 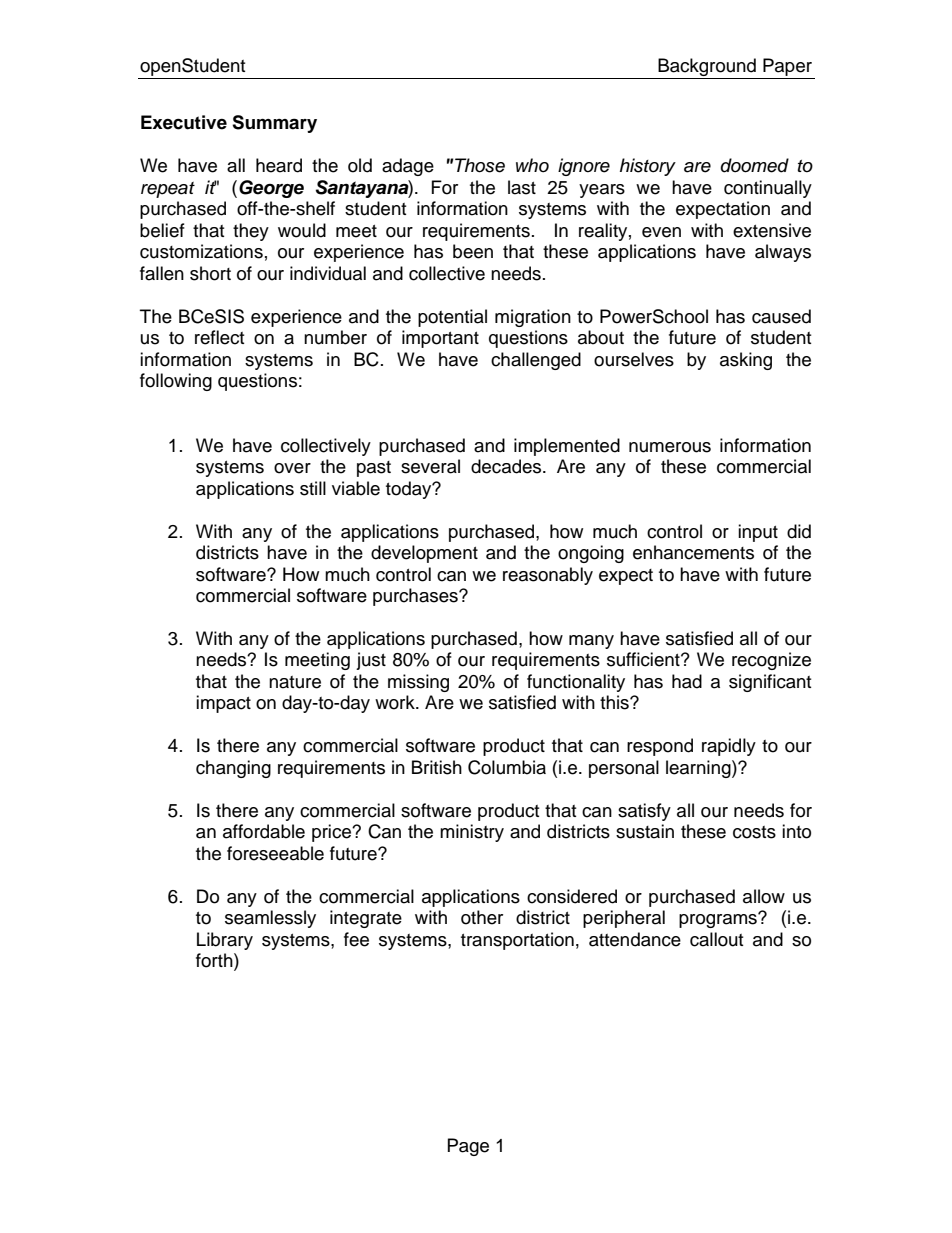 What do you see at coordinates (670, 447) in the screenshot?
I see `numerous` at bounding box center [670, 447].
